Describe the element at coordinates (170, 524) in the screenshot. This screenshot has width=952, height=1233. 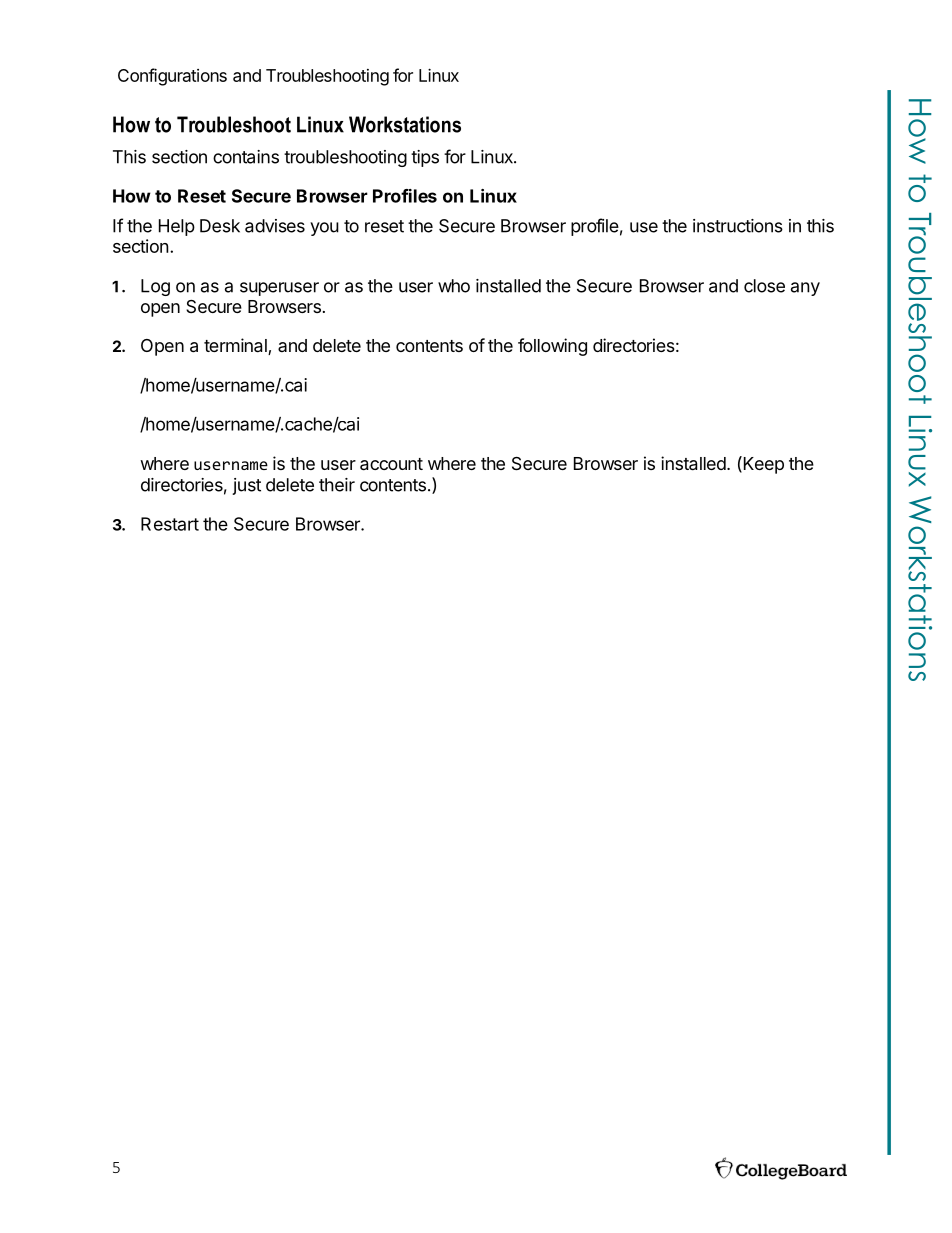
I see `Restart` at that location.
